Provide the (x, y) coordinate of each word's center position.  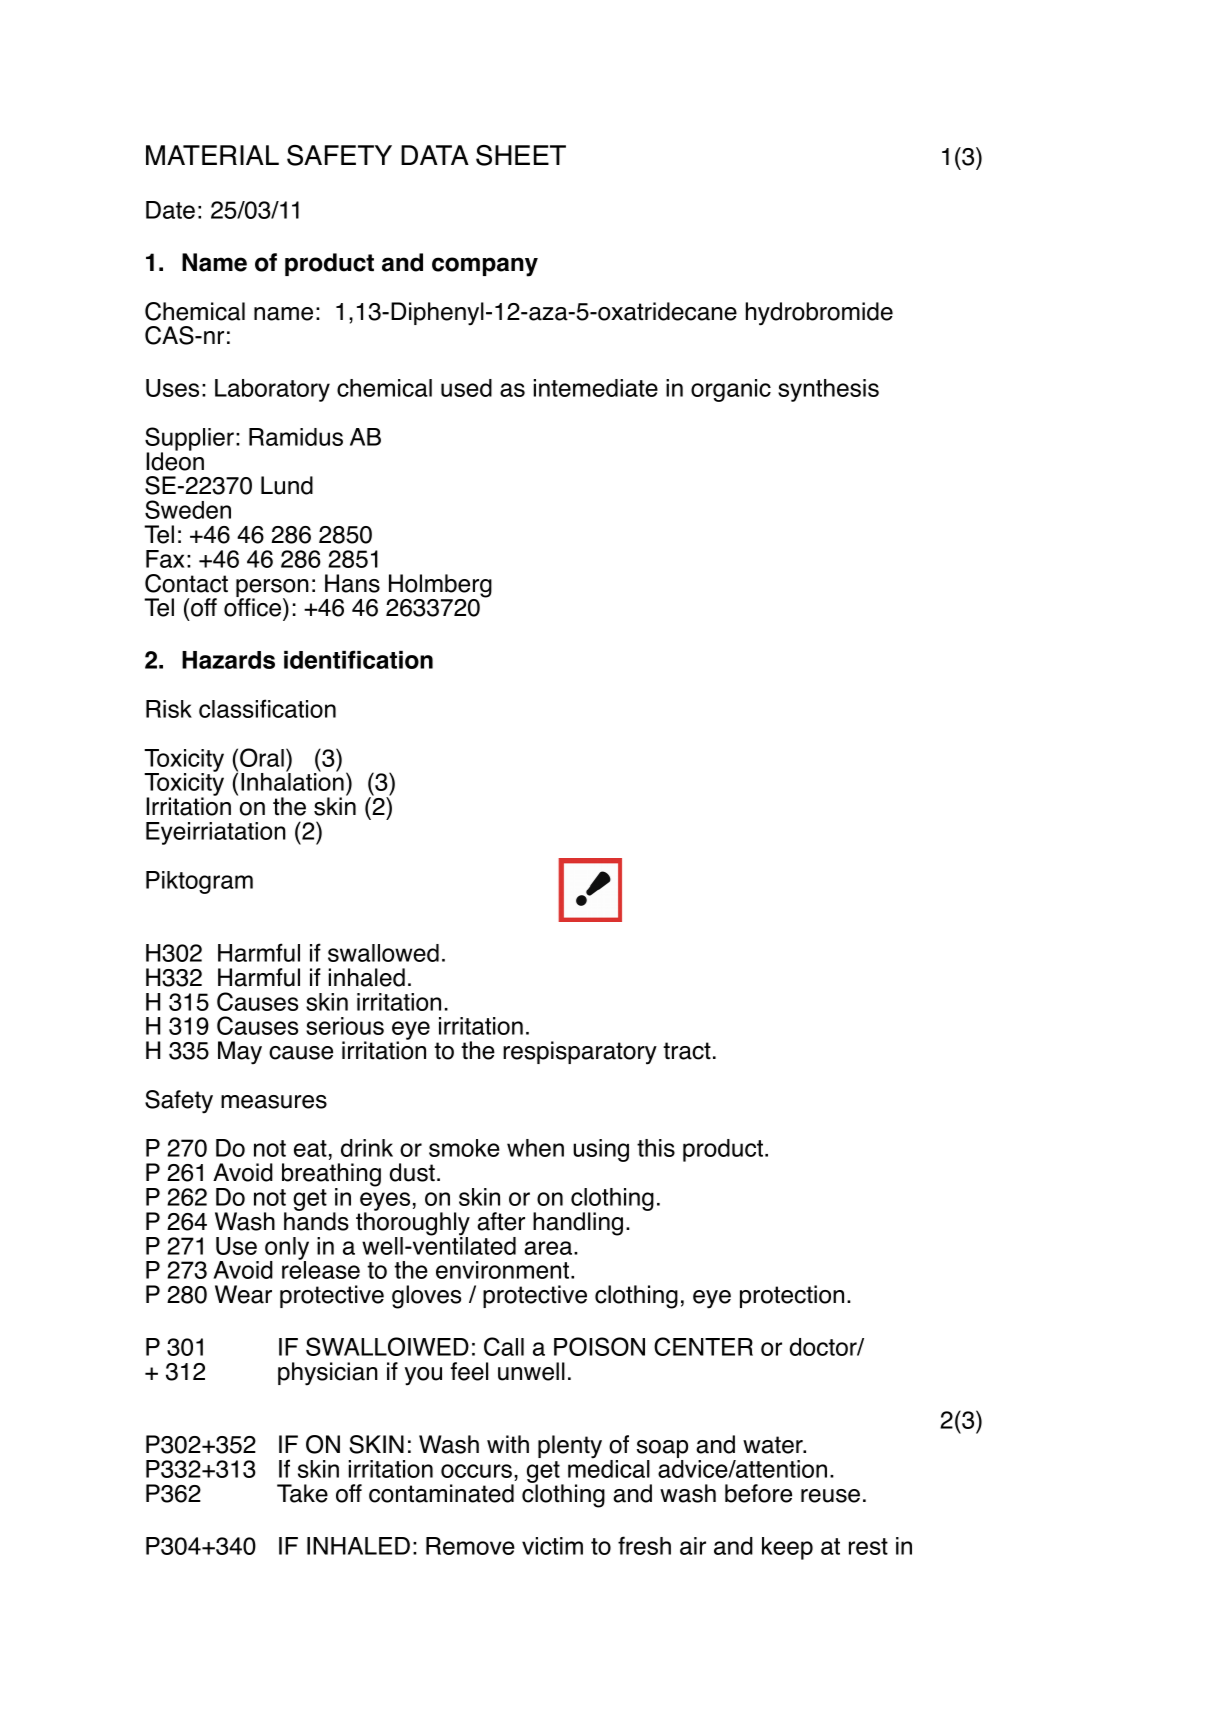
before (758, 1493)
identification (358, 659)
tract (687, 1051)
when (535, 1148)
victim (552, 1546)
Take (302, 1493)
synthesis (828, 390)
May (240, 1053)
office (252, 606)
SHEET (521, 155)
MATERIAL (212, 155)
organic (731, 390)
